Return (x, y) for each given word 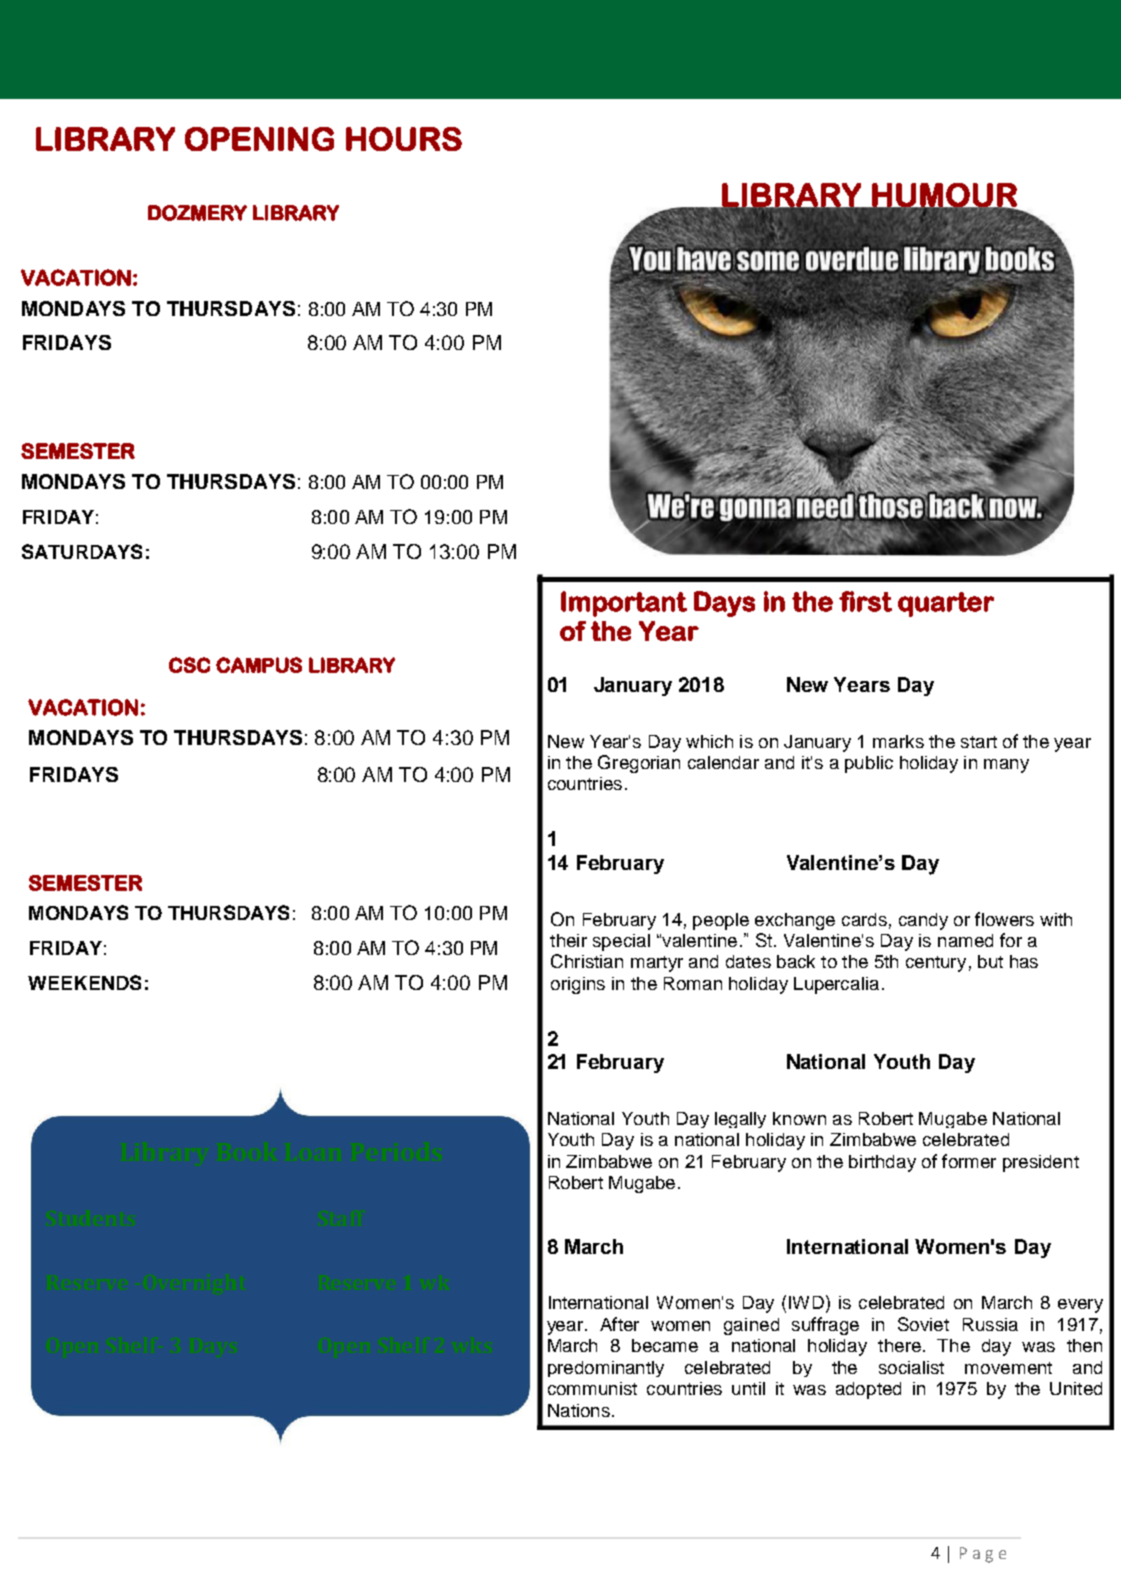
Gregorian (639, 764)
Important (624, 604)
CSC (189, 665)
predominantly (606, 1369)
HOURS (404, 139)
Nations (579, 1410)
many (1006, 766)
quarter (946, 604)
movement (1008, 1368)
